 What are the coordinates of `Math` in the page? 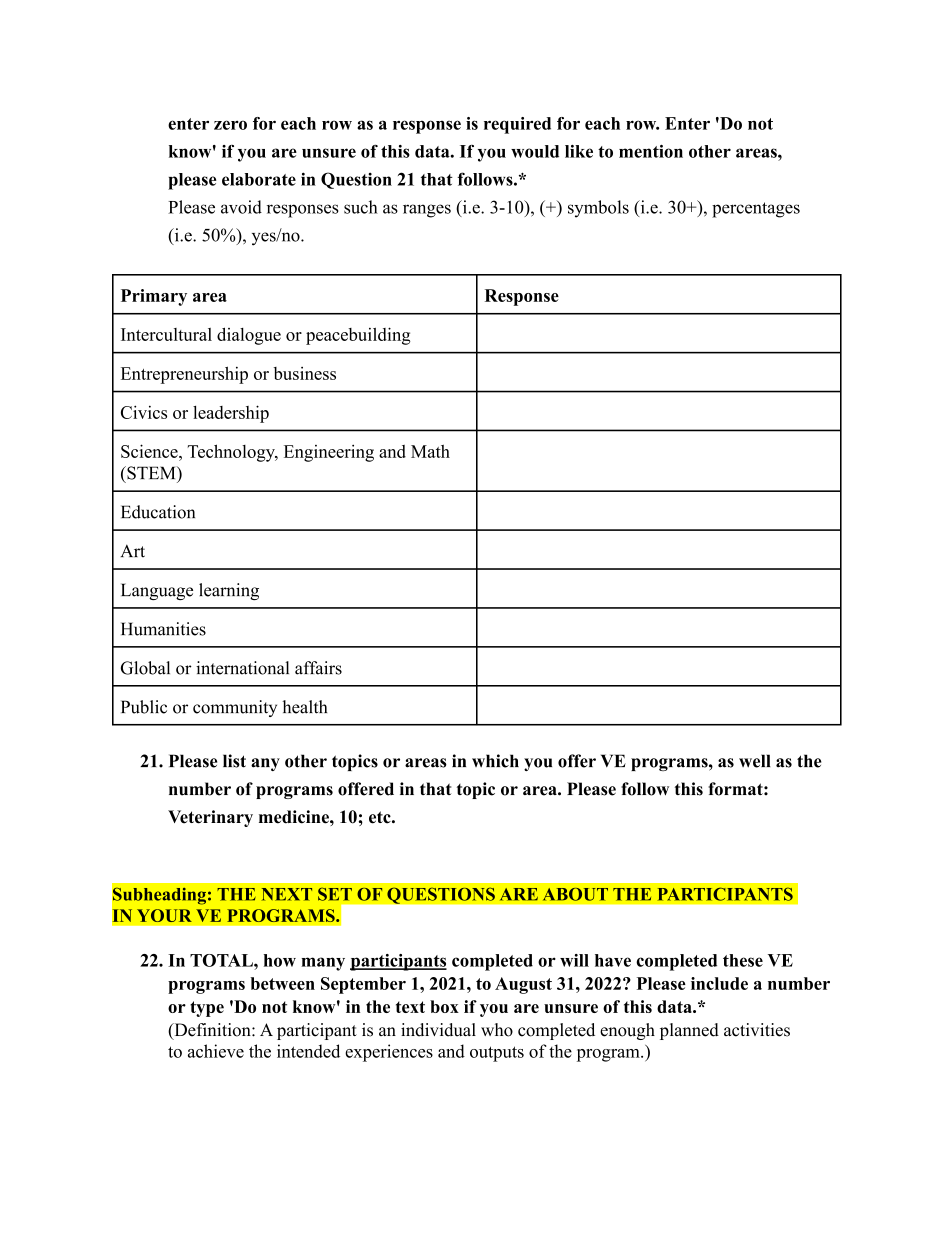 It's located at (430, 451).
